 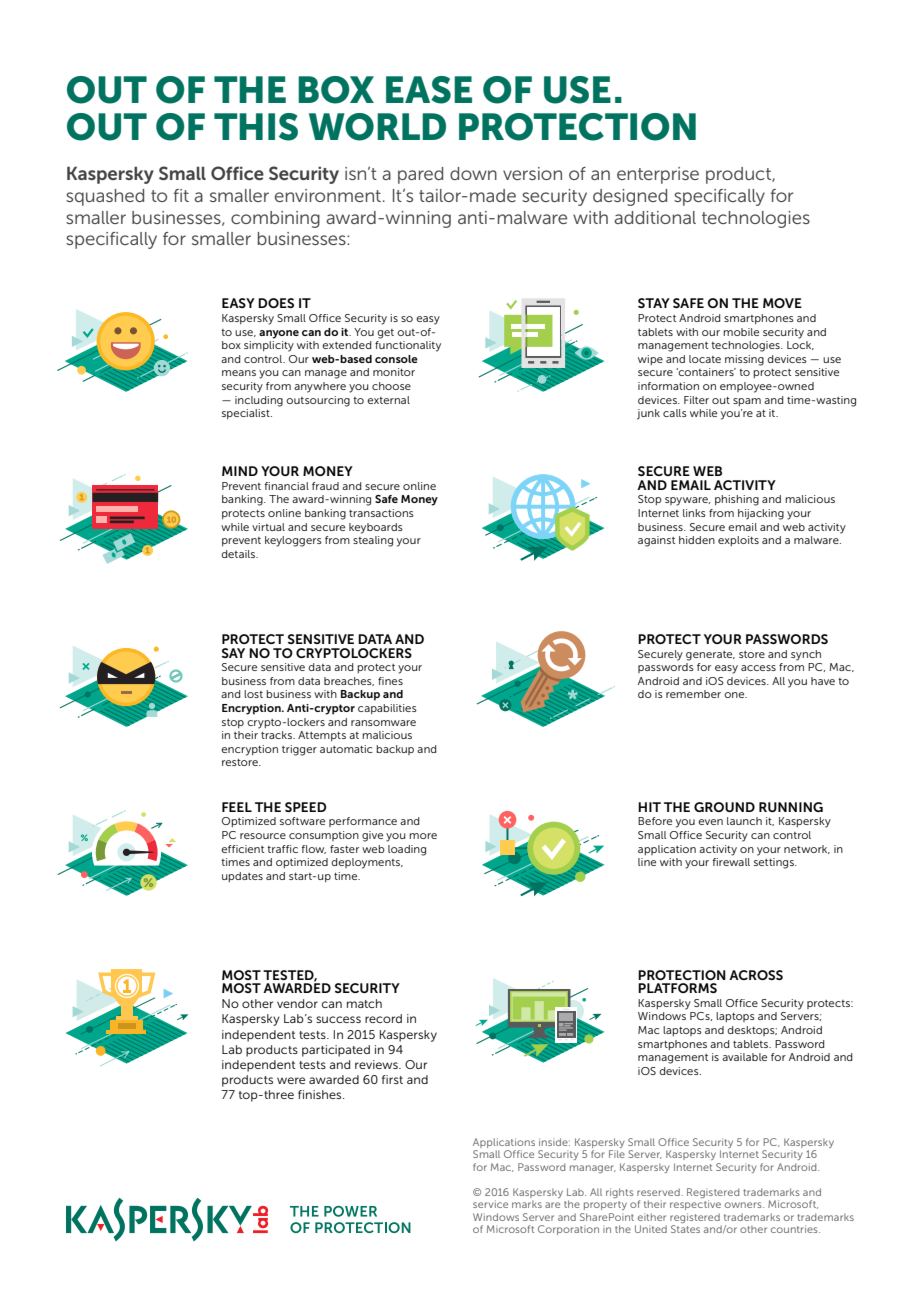 I want to click on ACROSS, so click(x=756, y=975).
